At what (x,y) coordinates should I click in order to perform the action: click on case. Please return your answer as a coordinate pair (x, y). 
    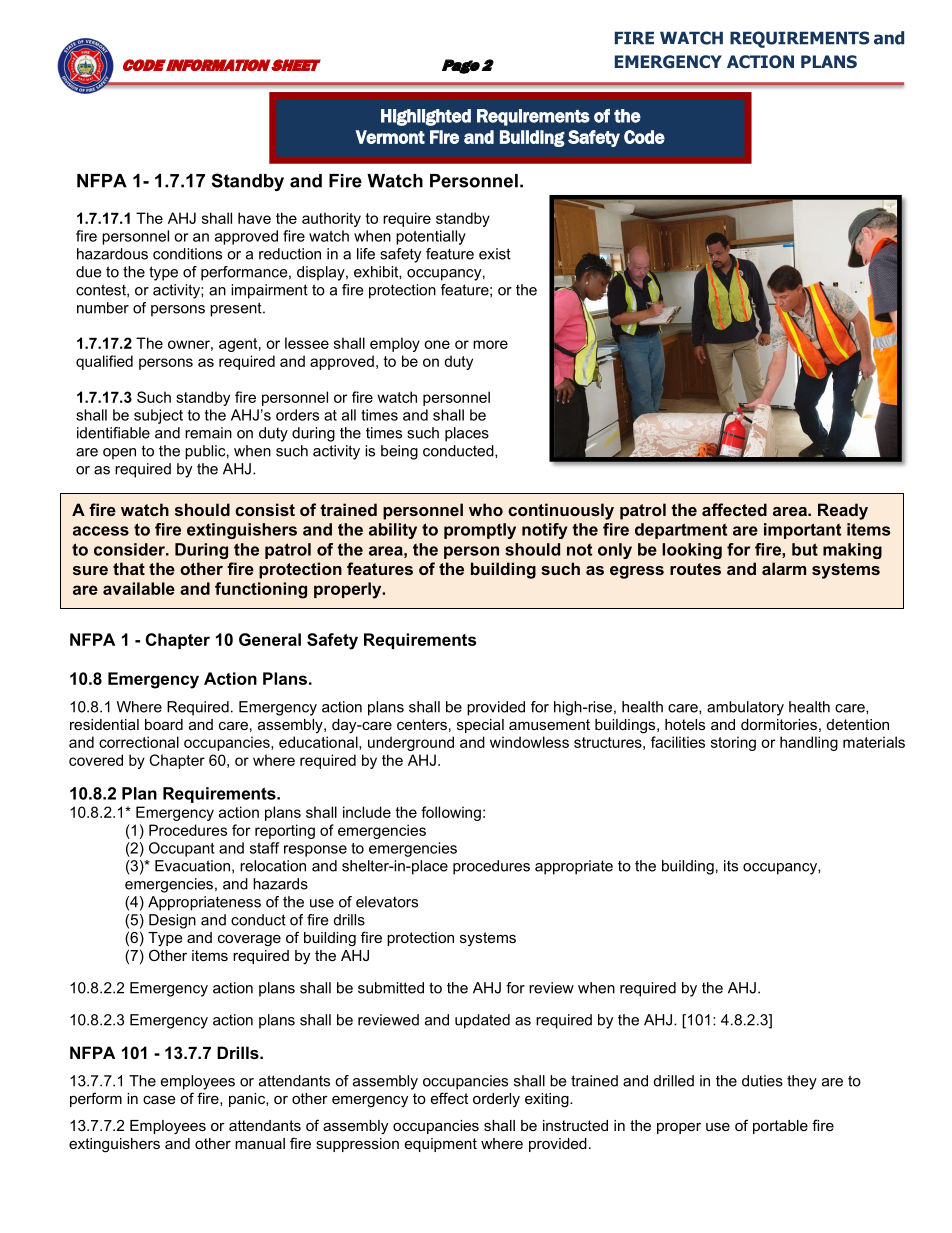
    Looking at the image, I should click on (159, 1099).
